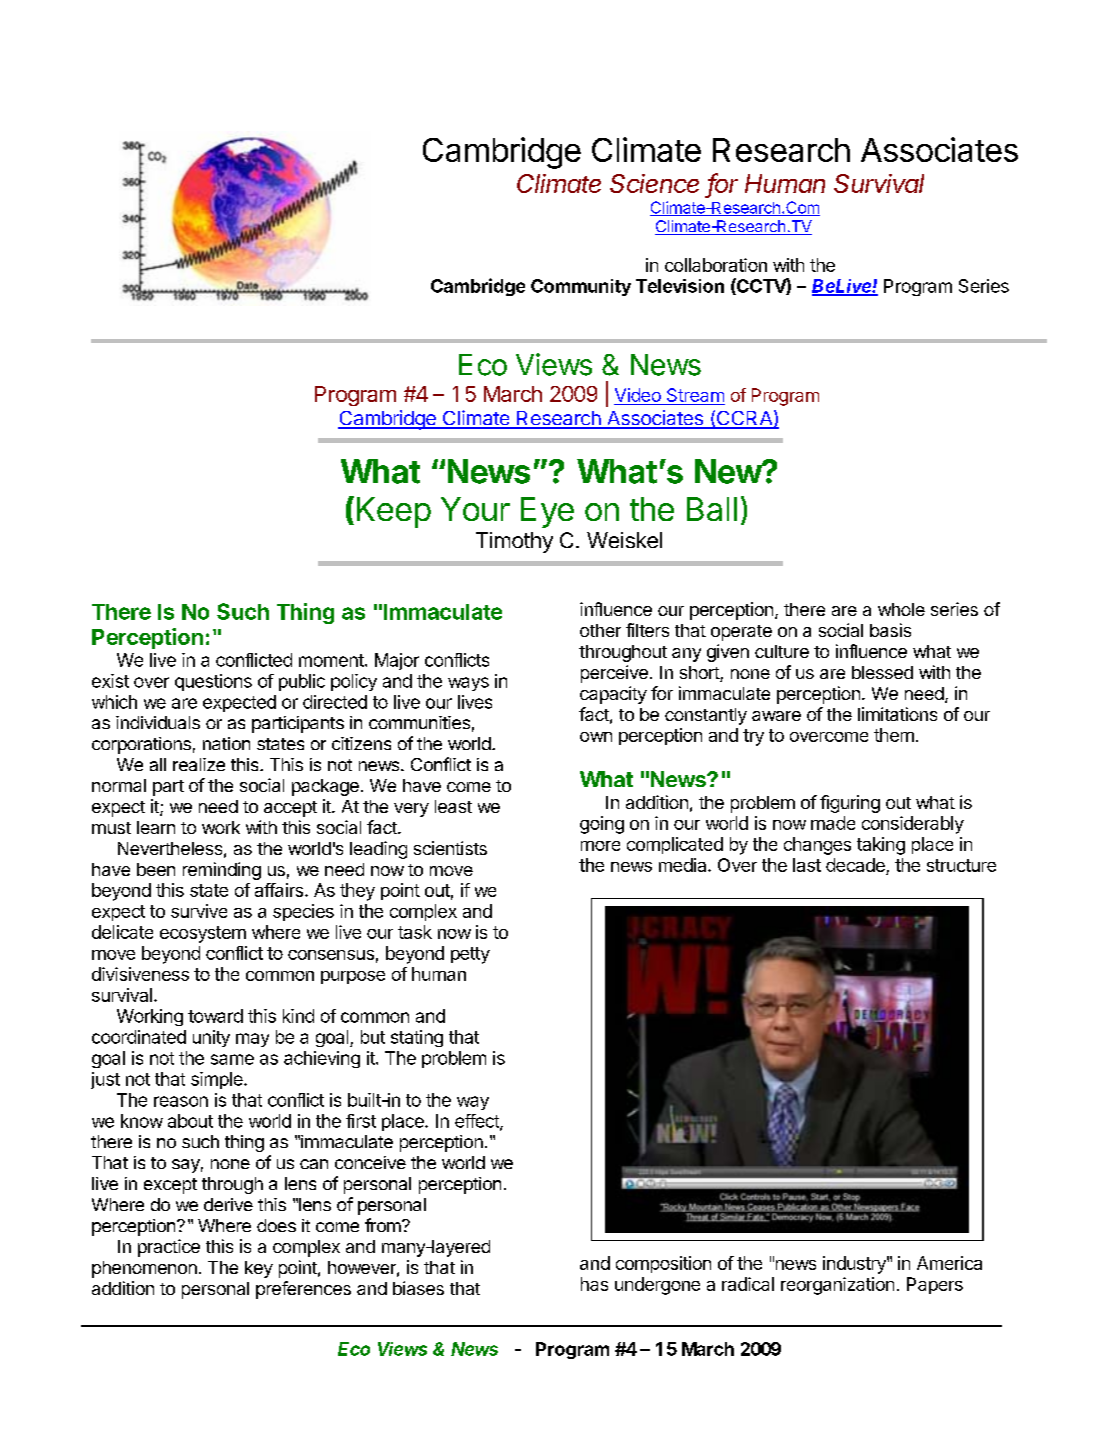  Describe the element at coordinates (680, 286) in the page. I see `Television` at that location.
